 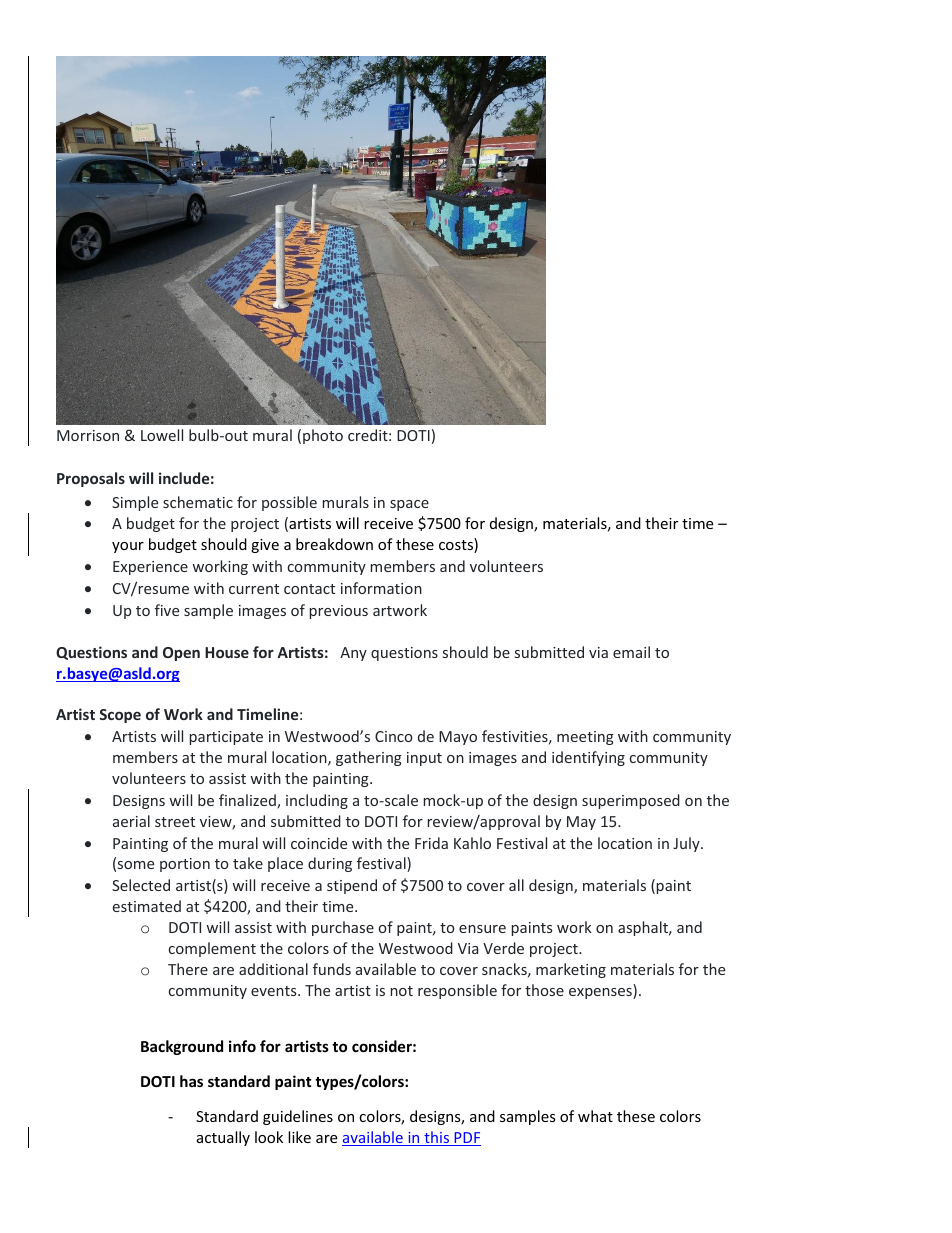 What do you see at coordinates (223, 1138) in the screenshot?
I see `actually` at bounding box center [223, 1138].
